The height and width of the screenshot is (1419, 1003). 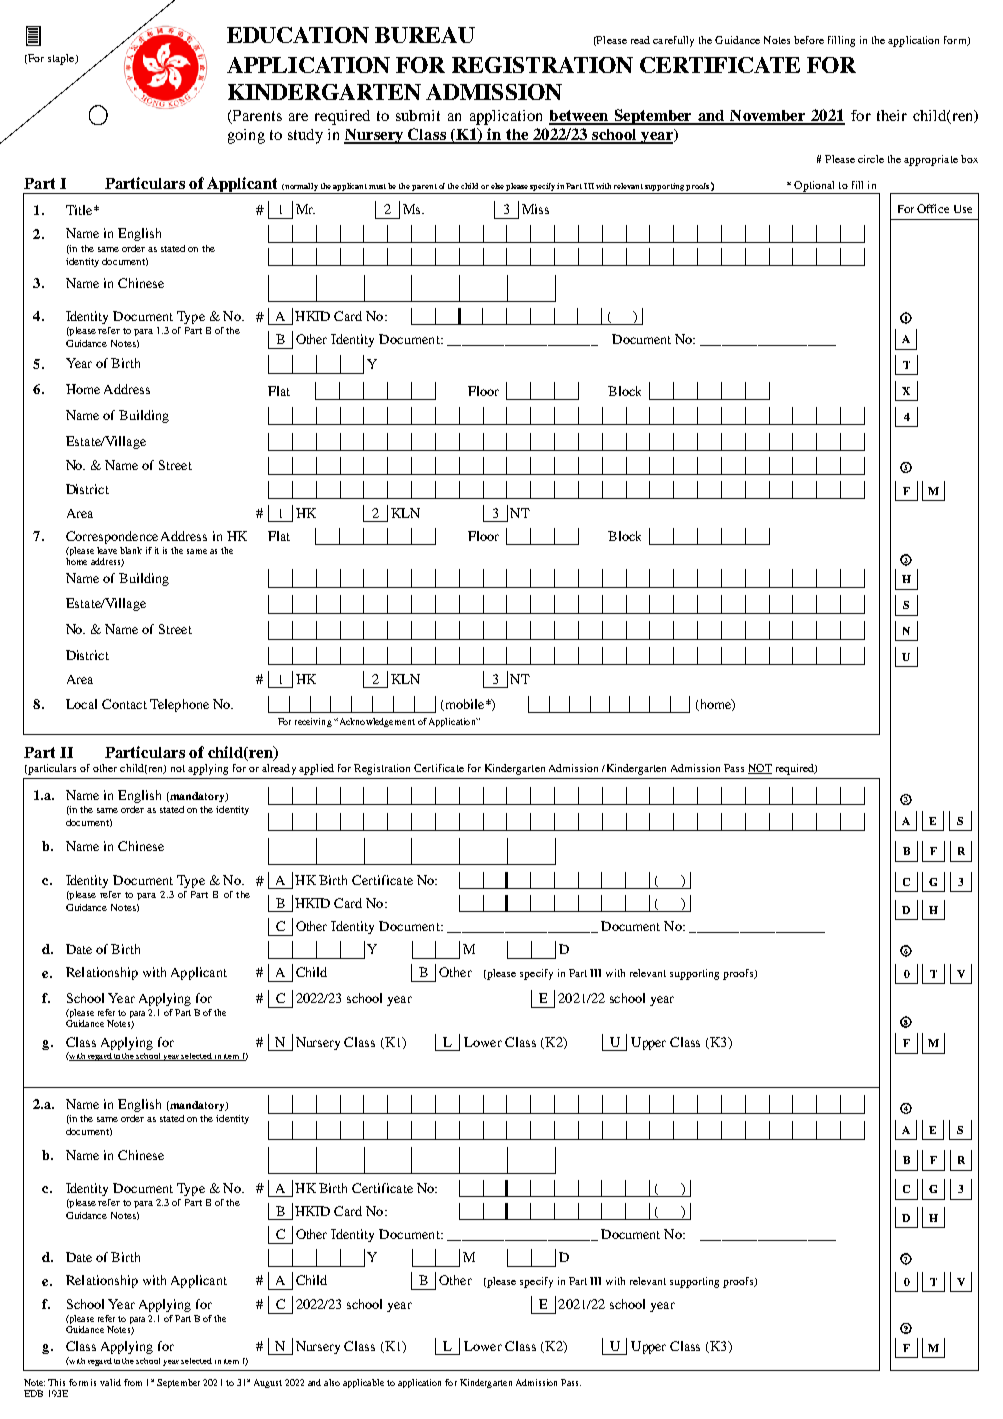 What do you see at coordinates (131, 550) in the screenshot?
I see `blank` at bounding box center [131, 550].
